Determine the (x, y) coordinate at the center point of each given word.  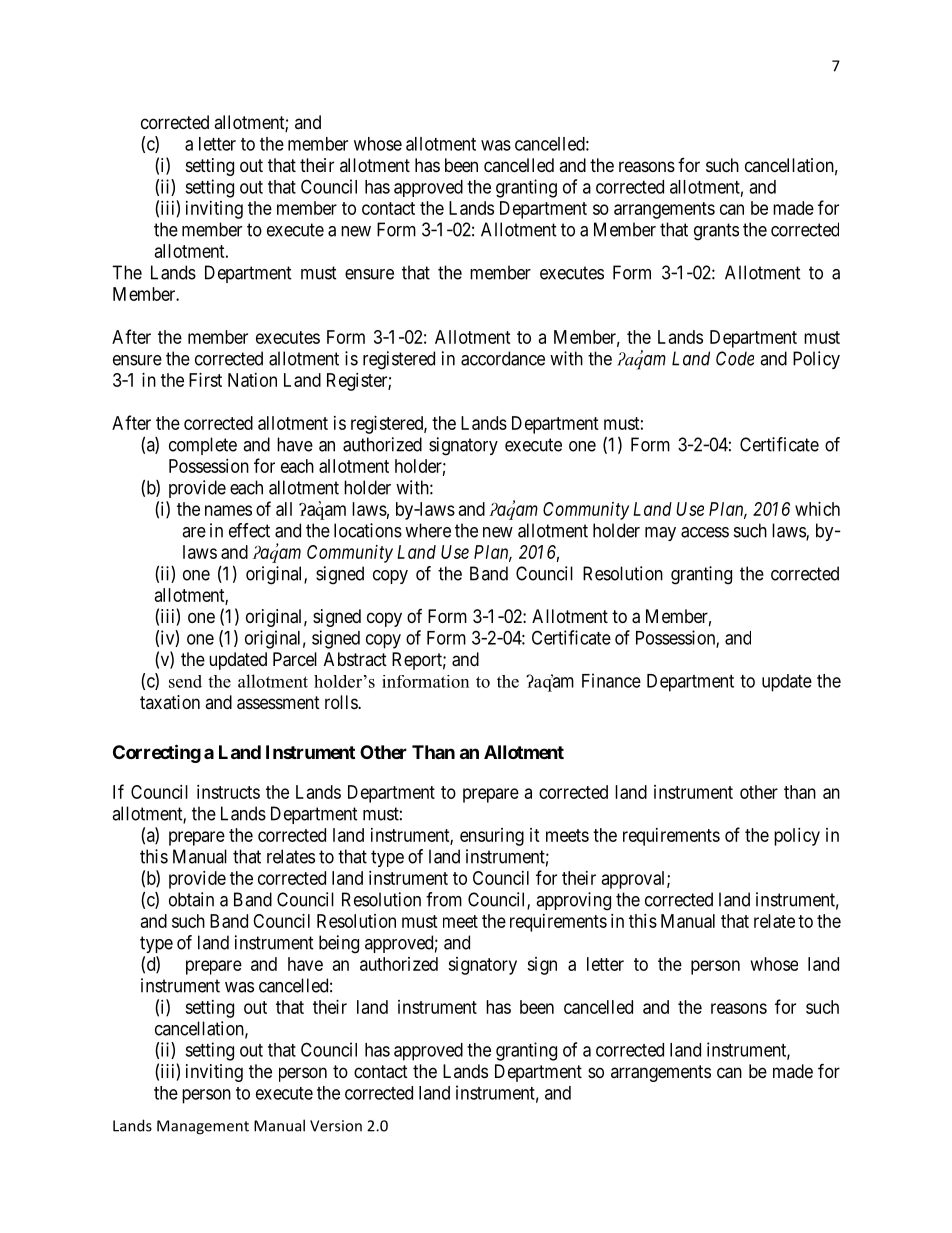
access (705, 532)
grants (716, 232)
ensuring (492, 837)
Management (203, 1127)
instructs (228, 792)
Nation (252, 380)
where (428, 530)
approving (573, 901)
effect (249, 530)
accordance (503, 358)
